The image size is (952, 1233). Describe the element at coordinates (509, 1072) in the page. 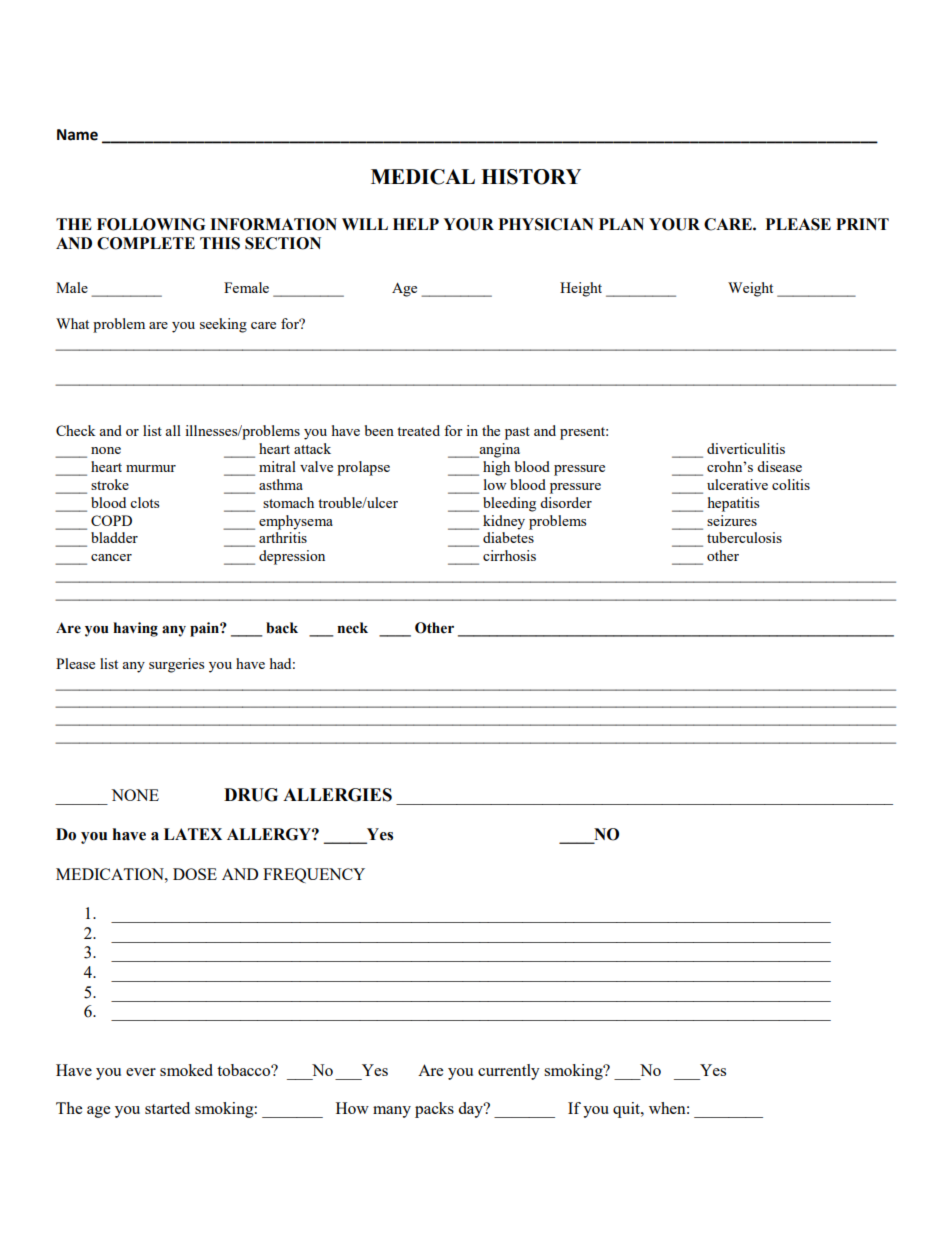

I see `currently` at that location.
